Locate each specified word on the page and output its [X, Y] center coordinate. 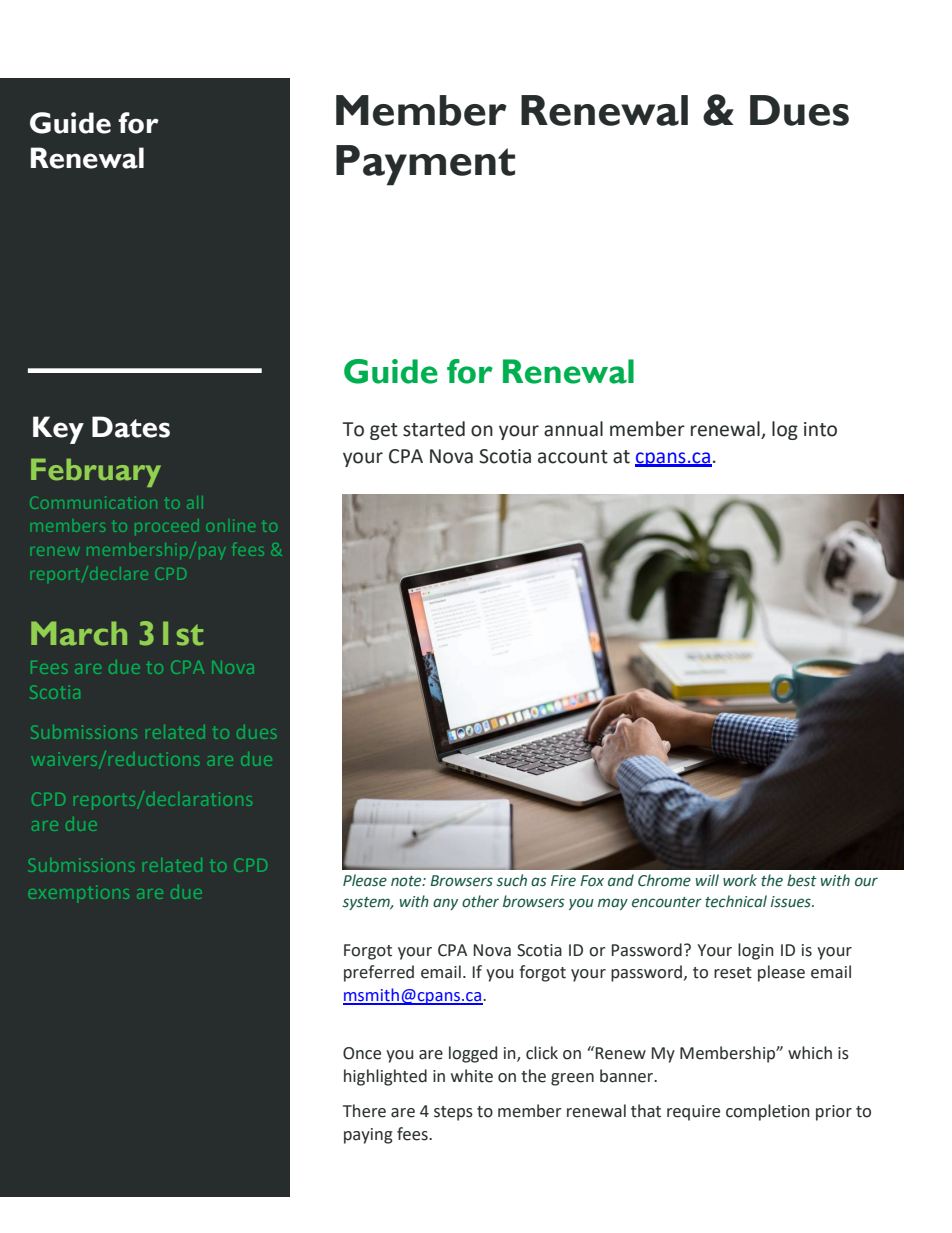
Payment [425, 165]
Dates [131, 427]
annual [573, 429]
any [445, 904]
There [364, 1111]
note [407, 881]
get [384, 431]
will [707, 880]
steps [453, 1113]
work [740, 880]
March [79, 633]
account [573, 457]
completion [768, 1112]
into [820, 429]
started [434, 429]
